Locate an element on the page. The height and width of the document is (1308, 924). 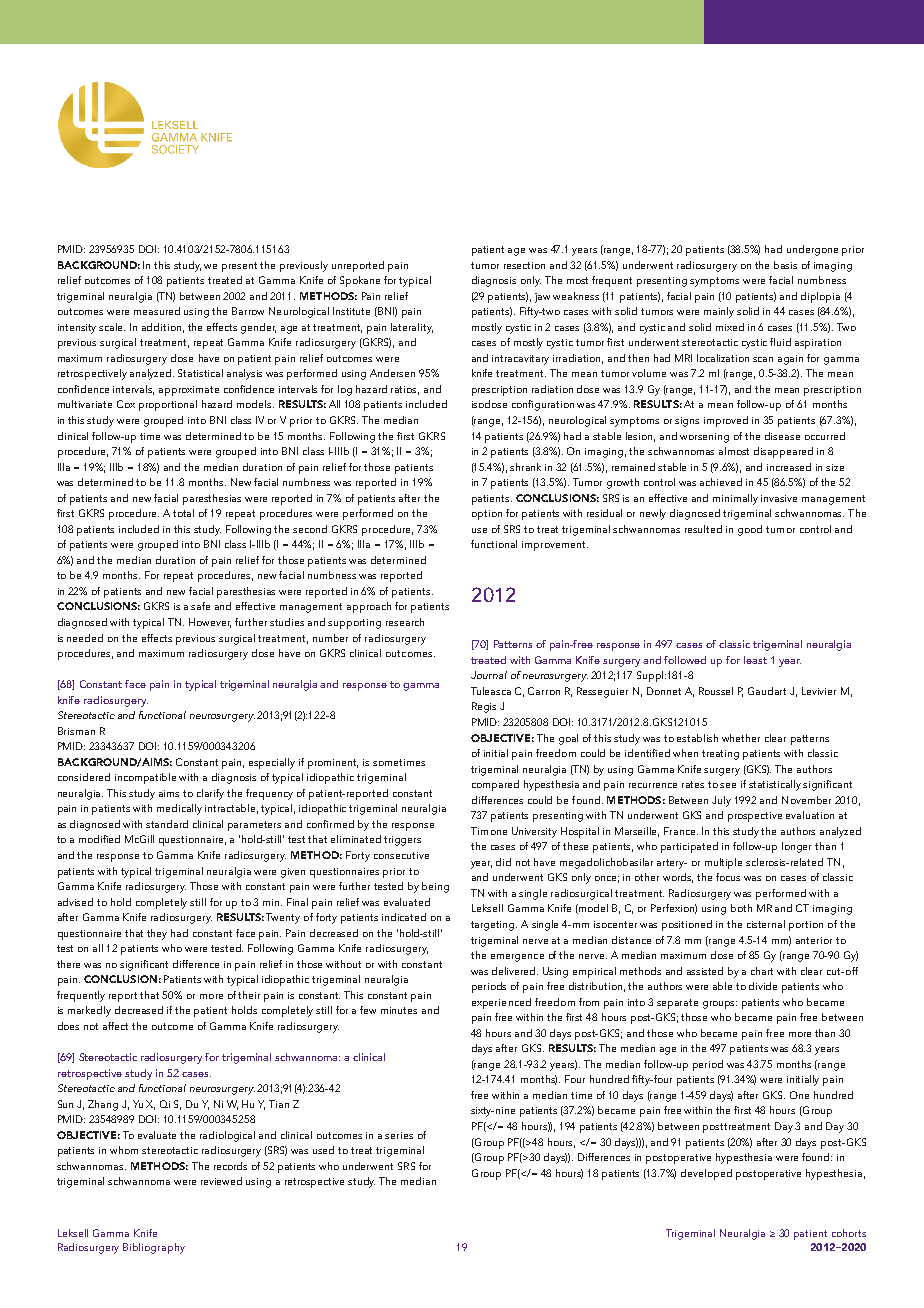
resection is located at coordinates (524, 265).
